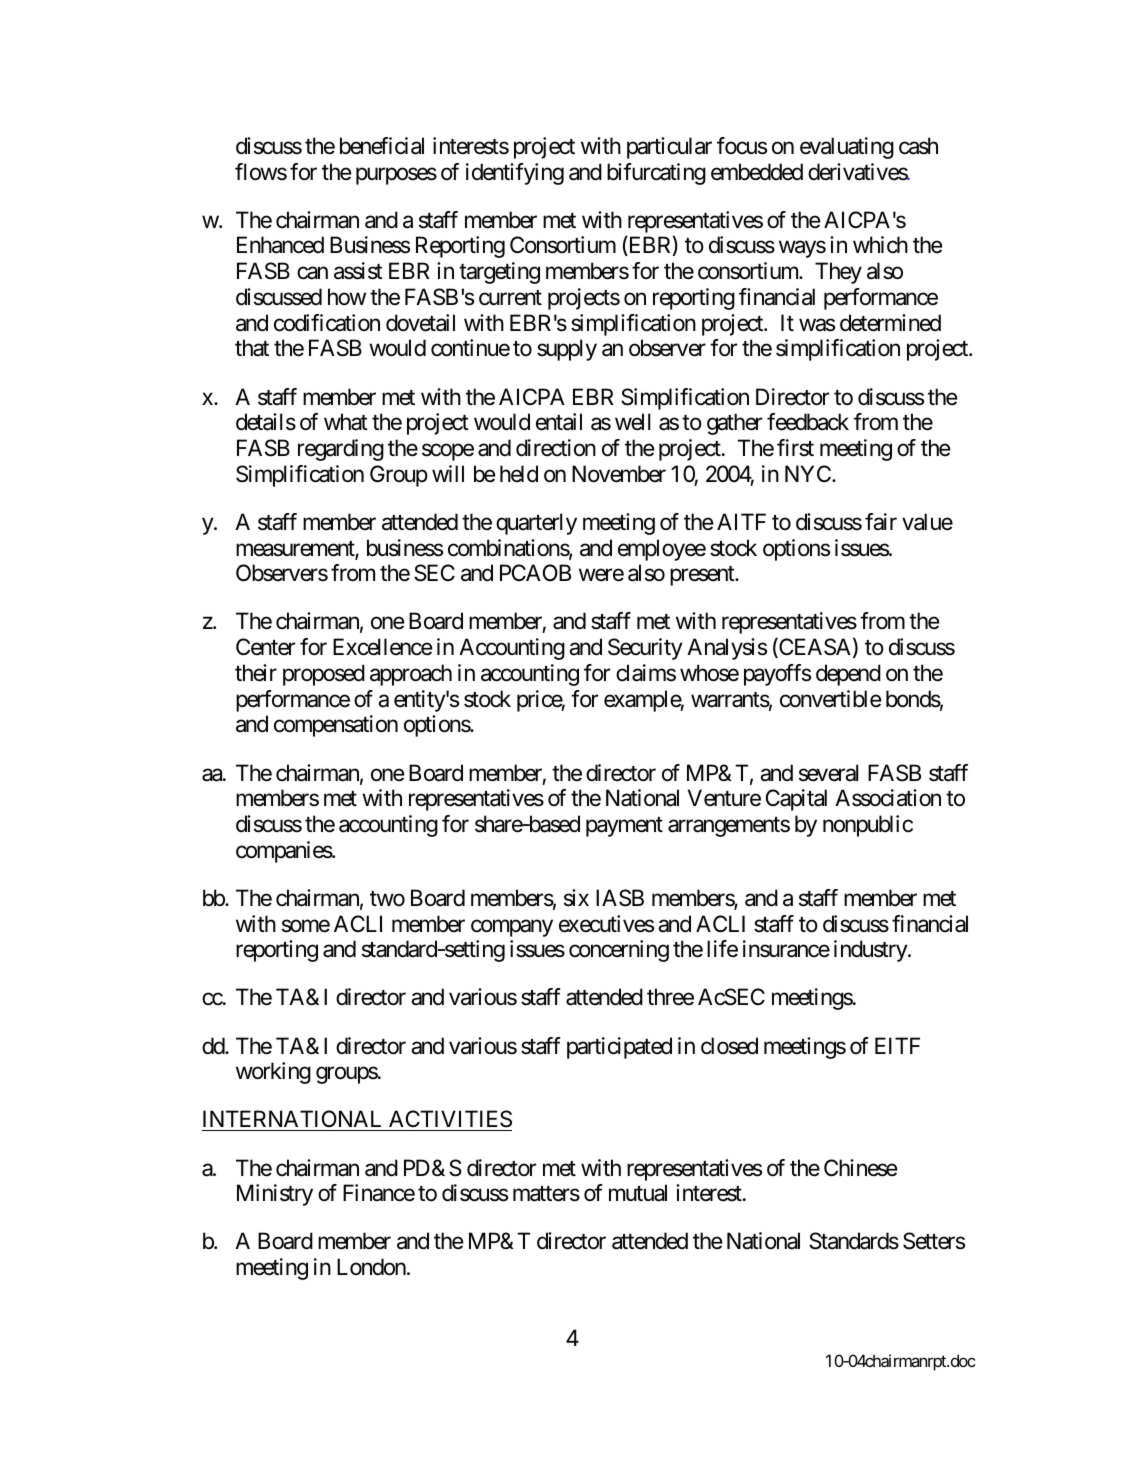  What do you see at coordinates (382, 146) in the page?
I see `beneficial` at bounding box center [382, 146].
